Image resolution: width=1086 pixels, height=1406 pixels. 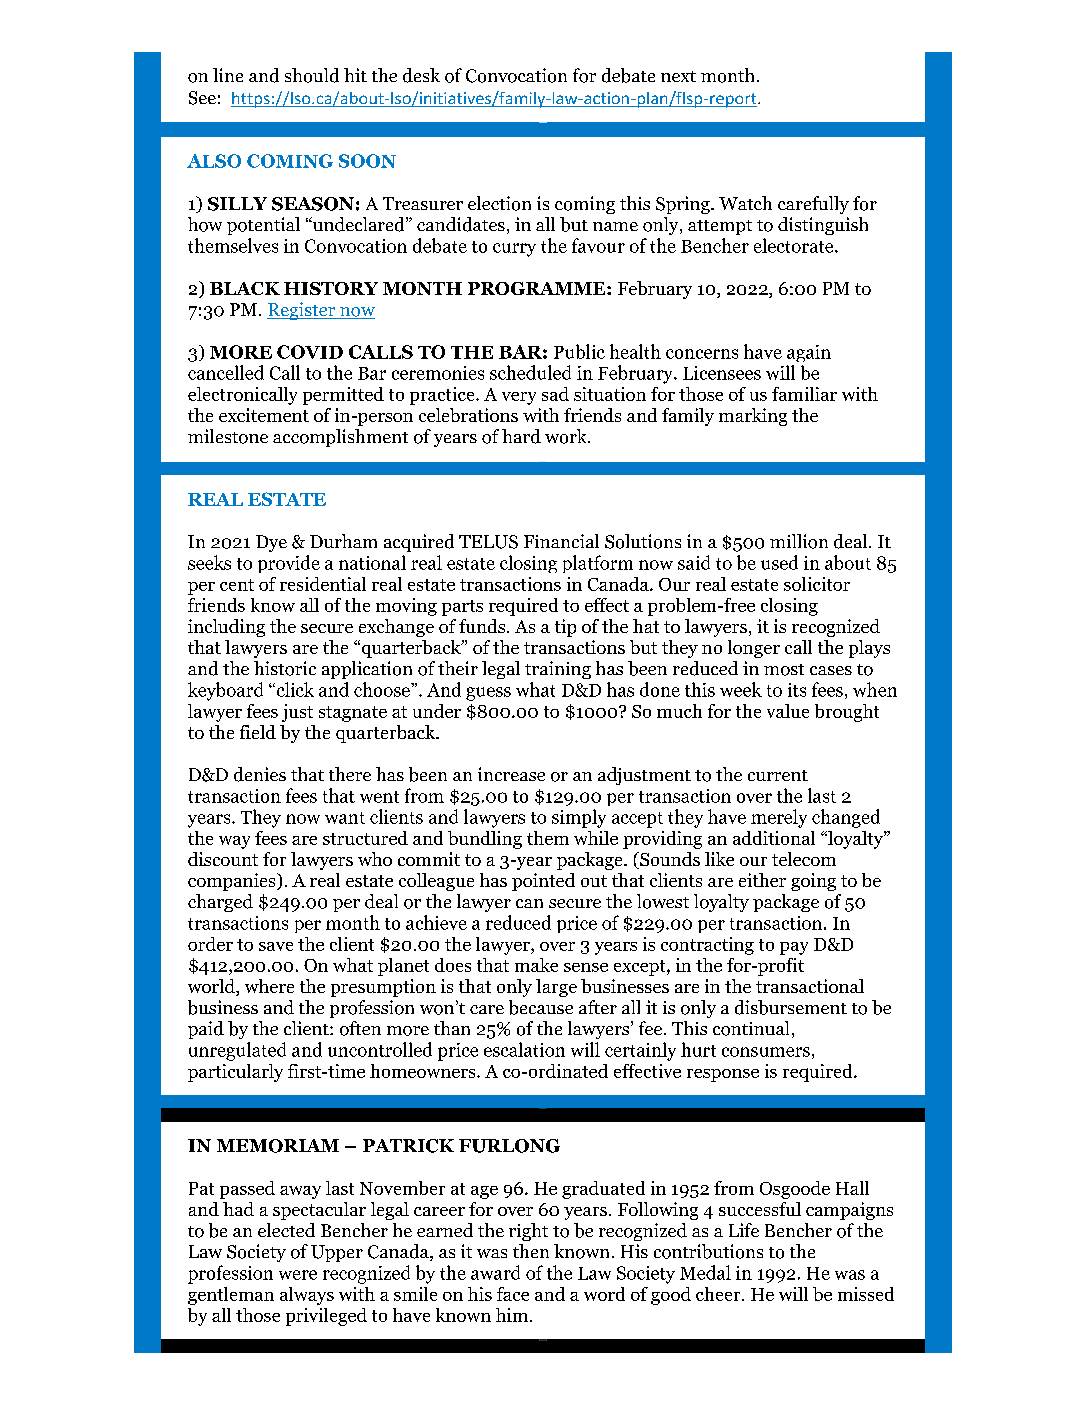 I want to click on election, so click(x=499, y=203).
